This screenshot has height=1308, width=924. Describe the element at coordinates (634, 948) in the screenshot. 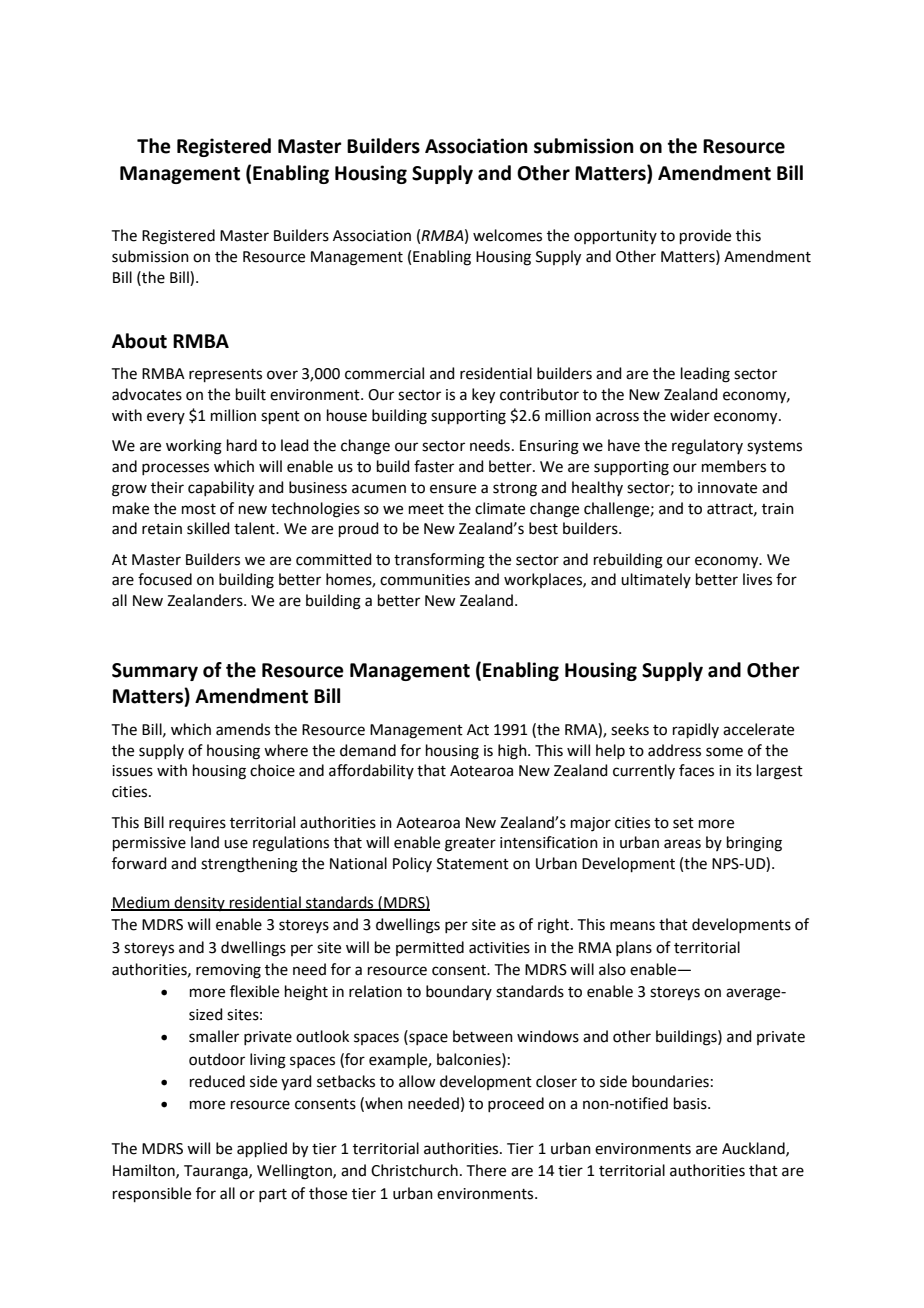

I see `plans` at that location.
